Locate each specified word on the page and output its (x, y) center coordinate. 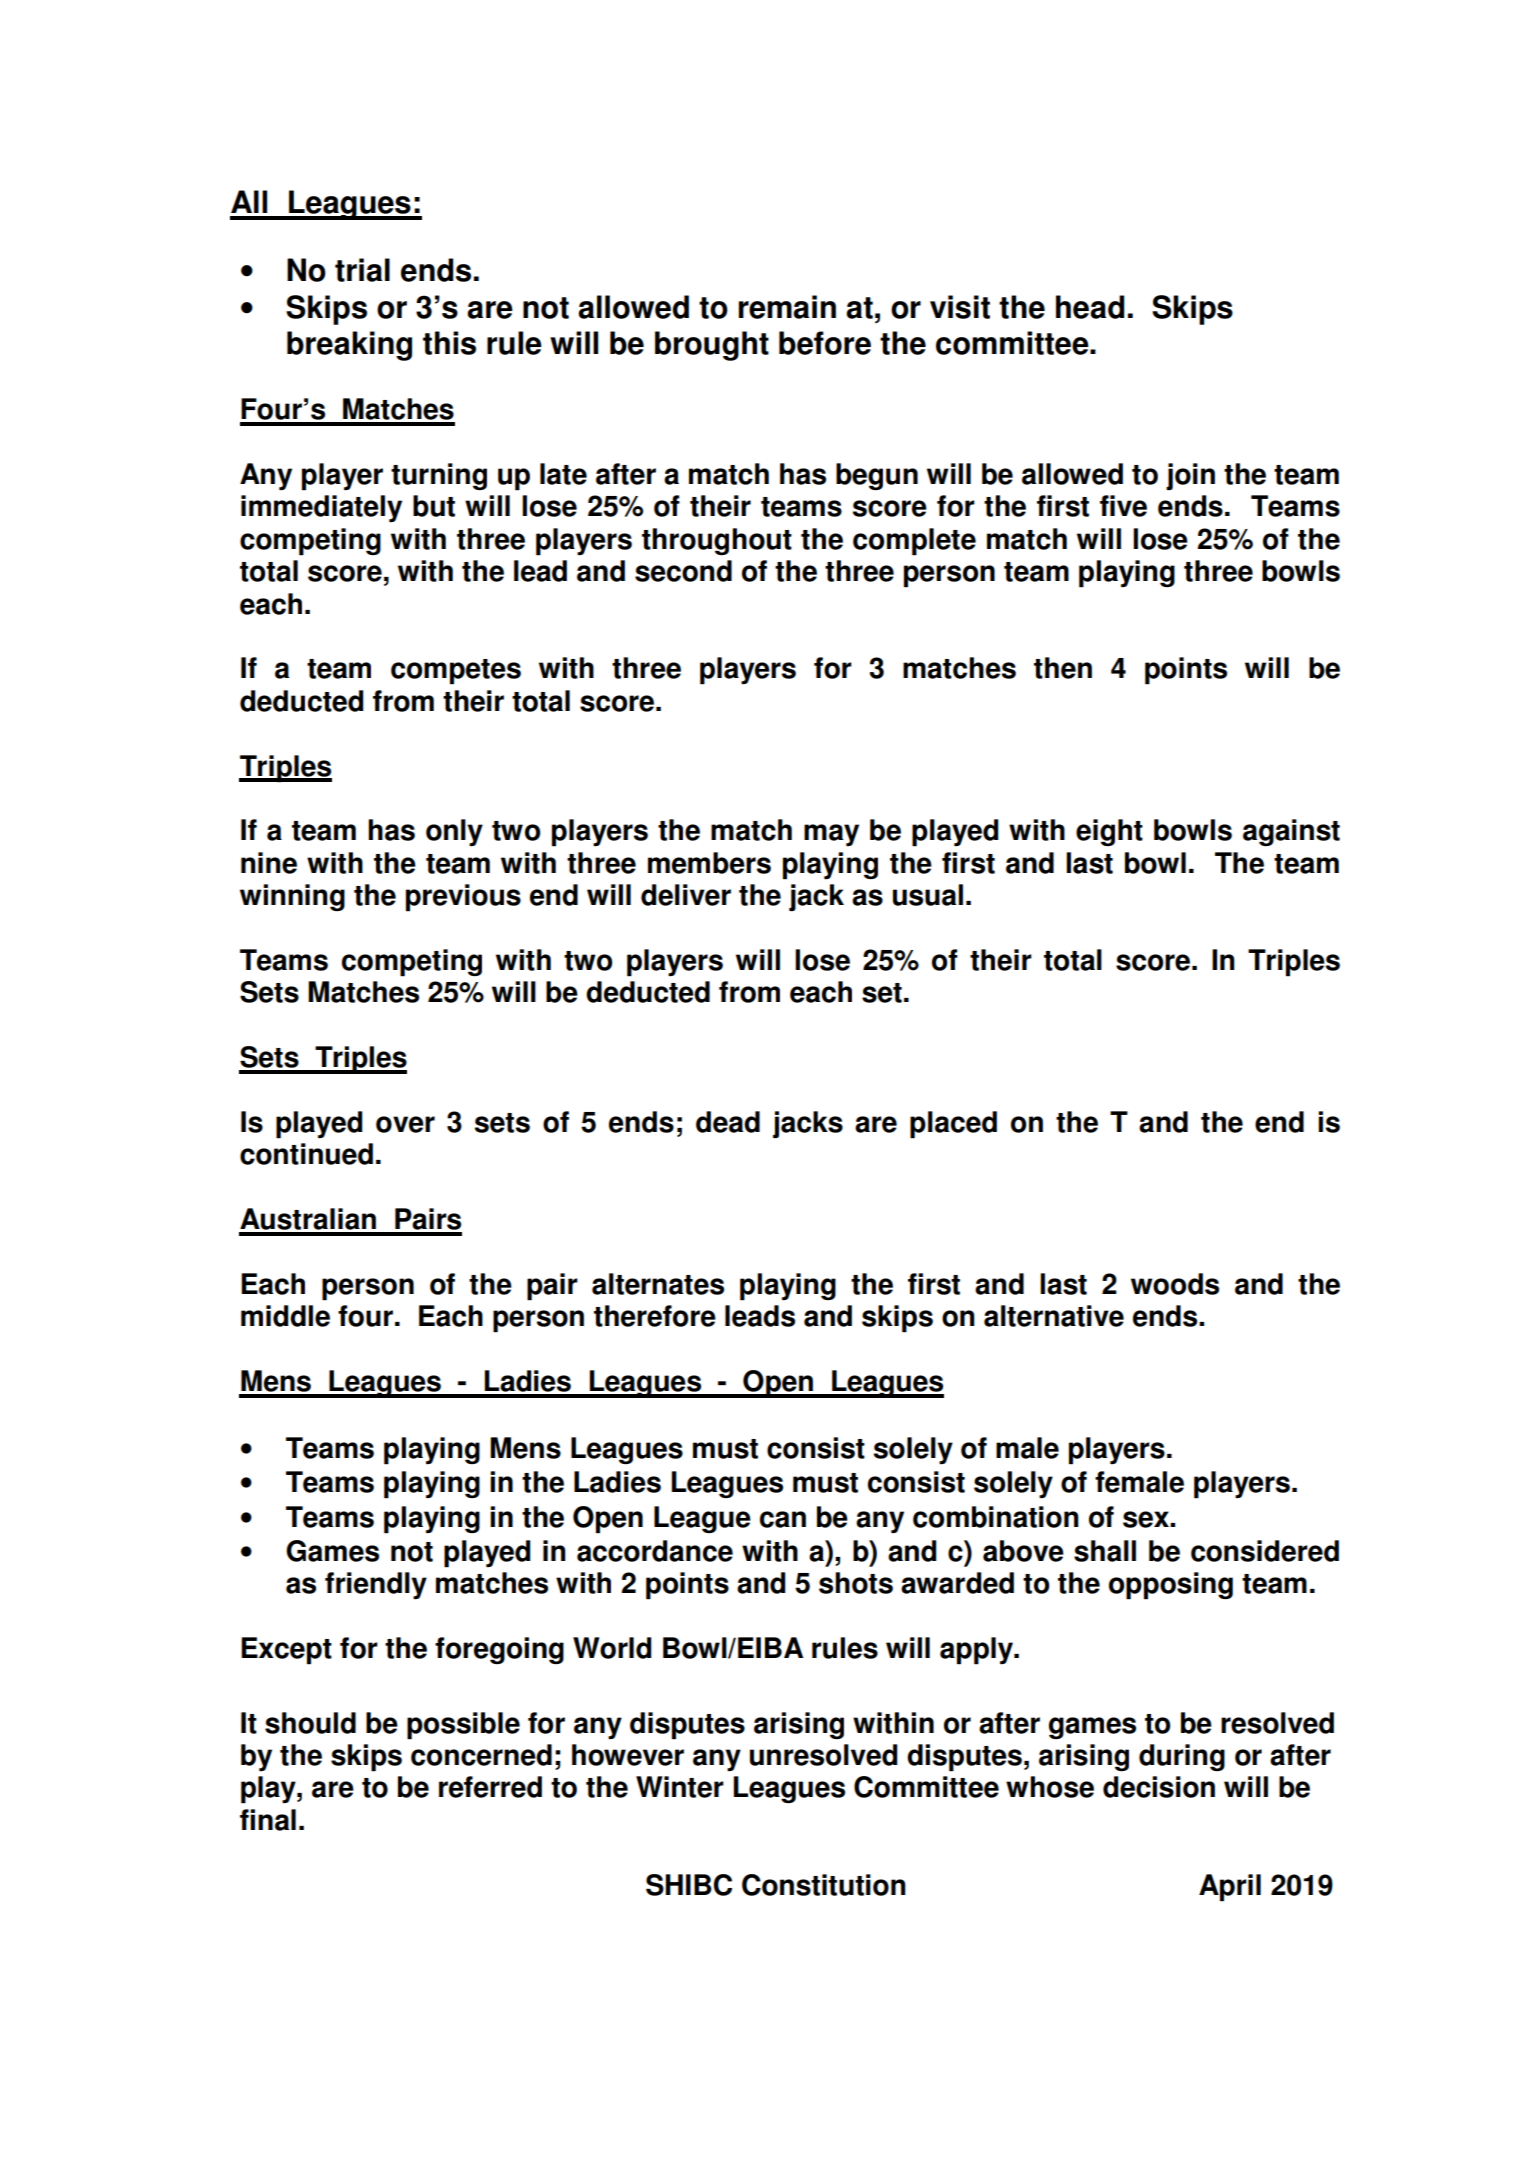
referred (490, 1787)
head (1090, 307)
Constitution (824, 1885)
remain (787, 307)
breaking (349, 346)
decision (1159, 1787)
